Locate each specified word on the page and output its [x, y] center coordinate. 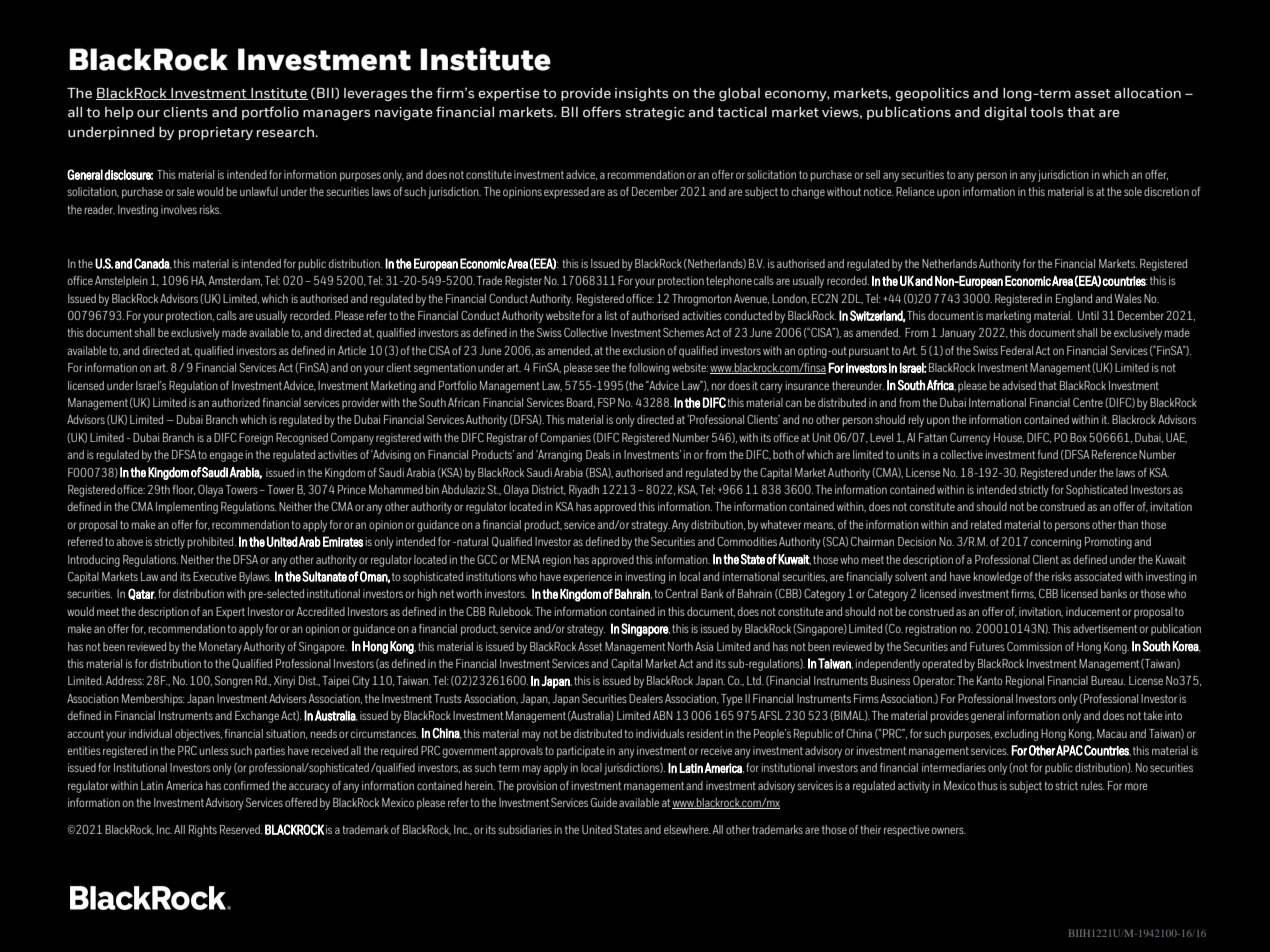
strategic [655, 113]
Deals [598, 454]
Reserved [241, 829]
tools [1046, 112]
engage [226, 457]
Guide [604, 802]
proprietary [216, 133]
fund [1048, 454]
